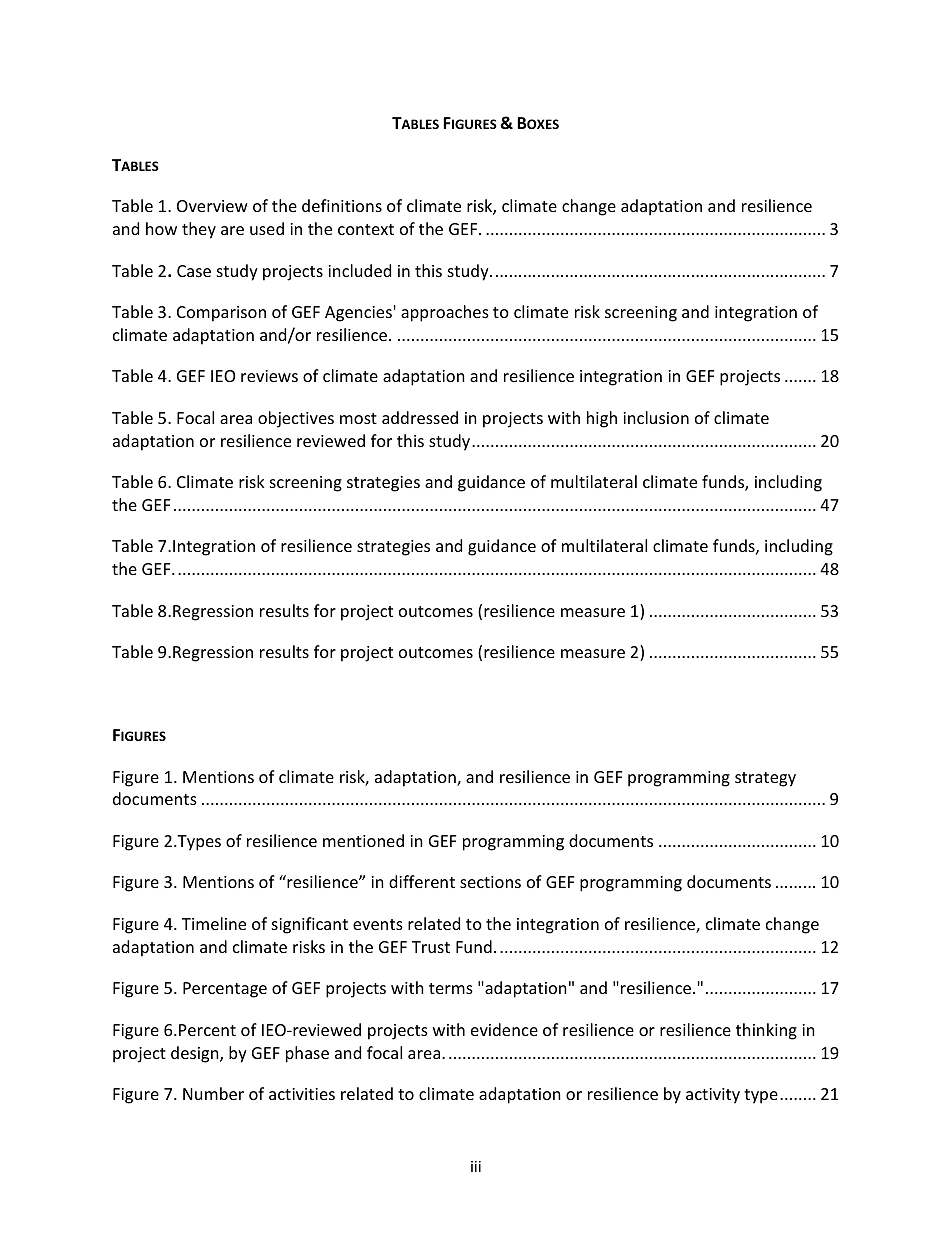  Describe the element at coordinates (213, 1093) in the document. I see `Number` at that location.
